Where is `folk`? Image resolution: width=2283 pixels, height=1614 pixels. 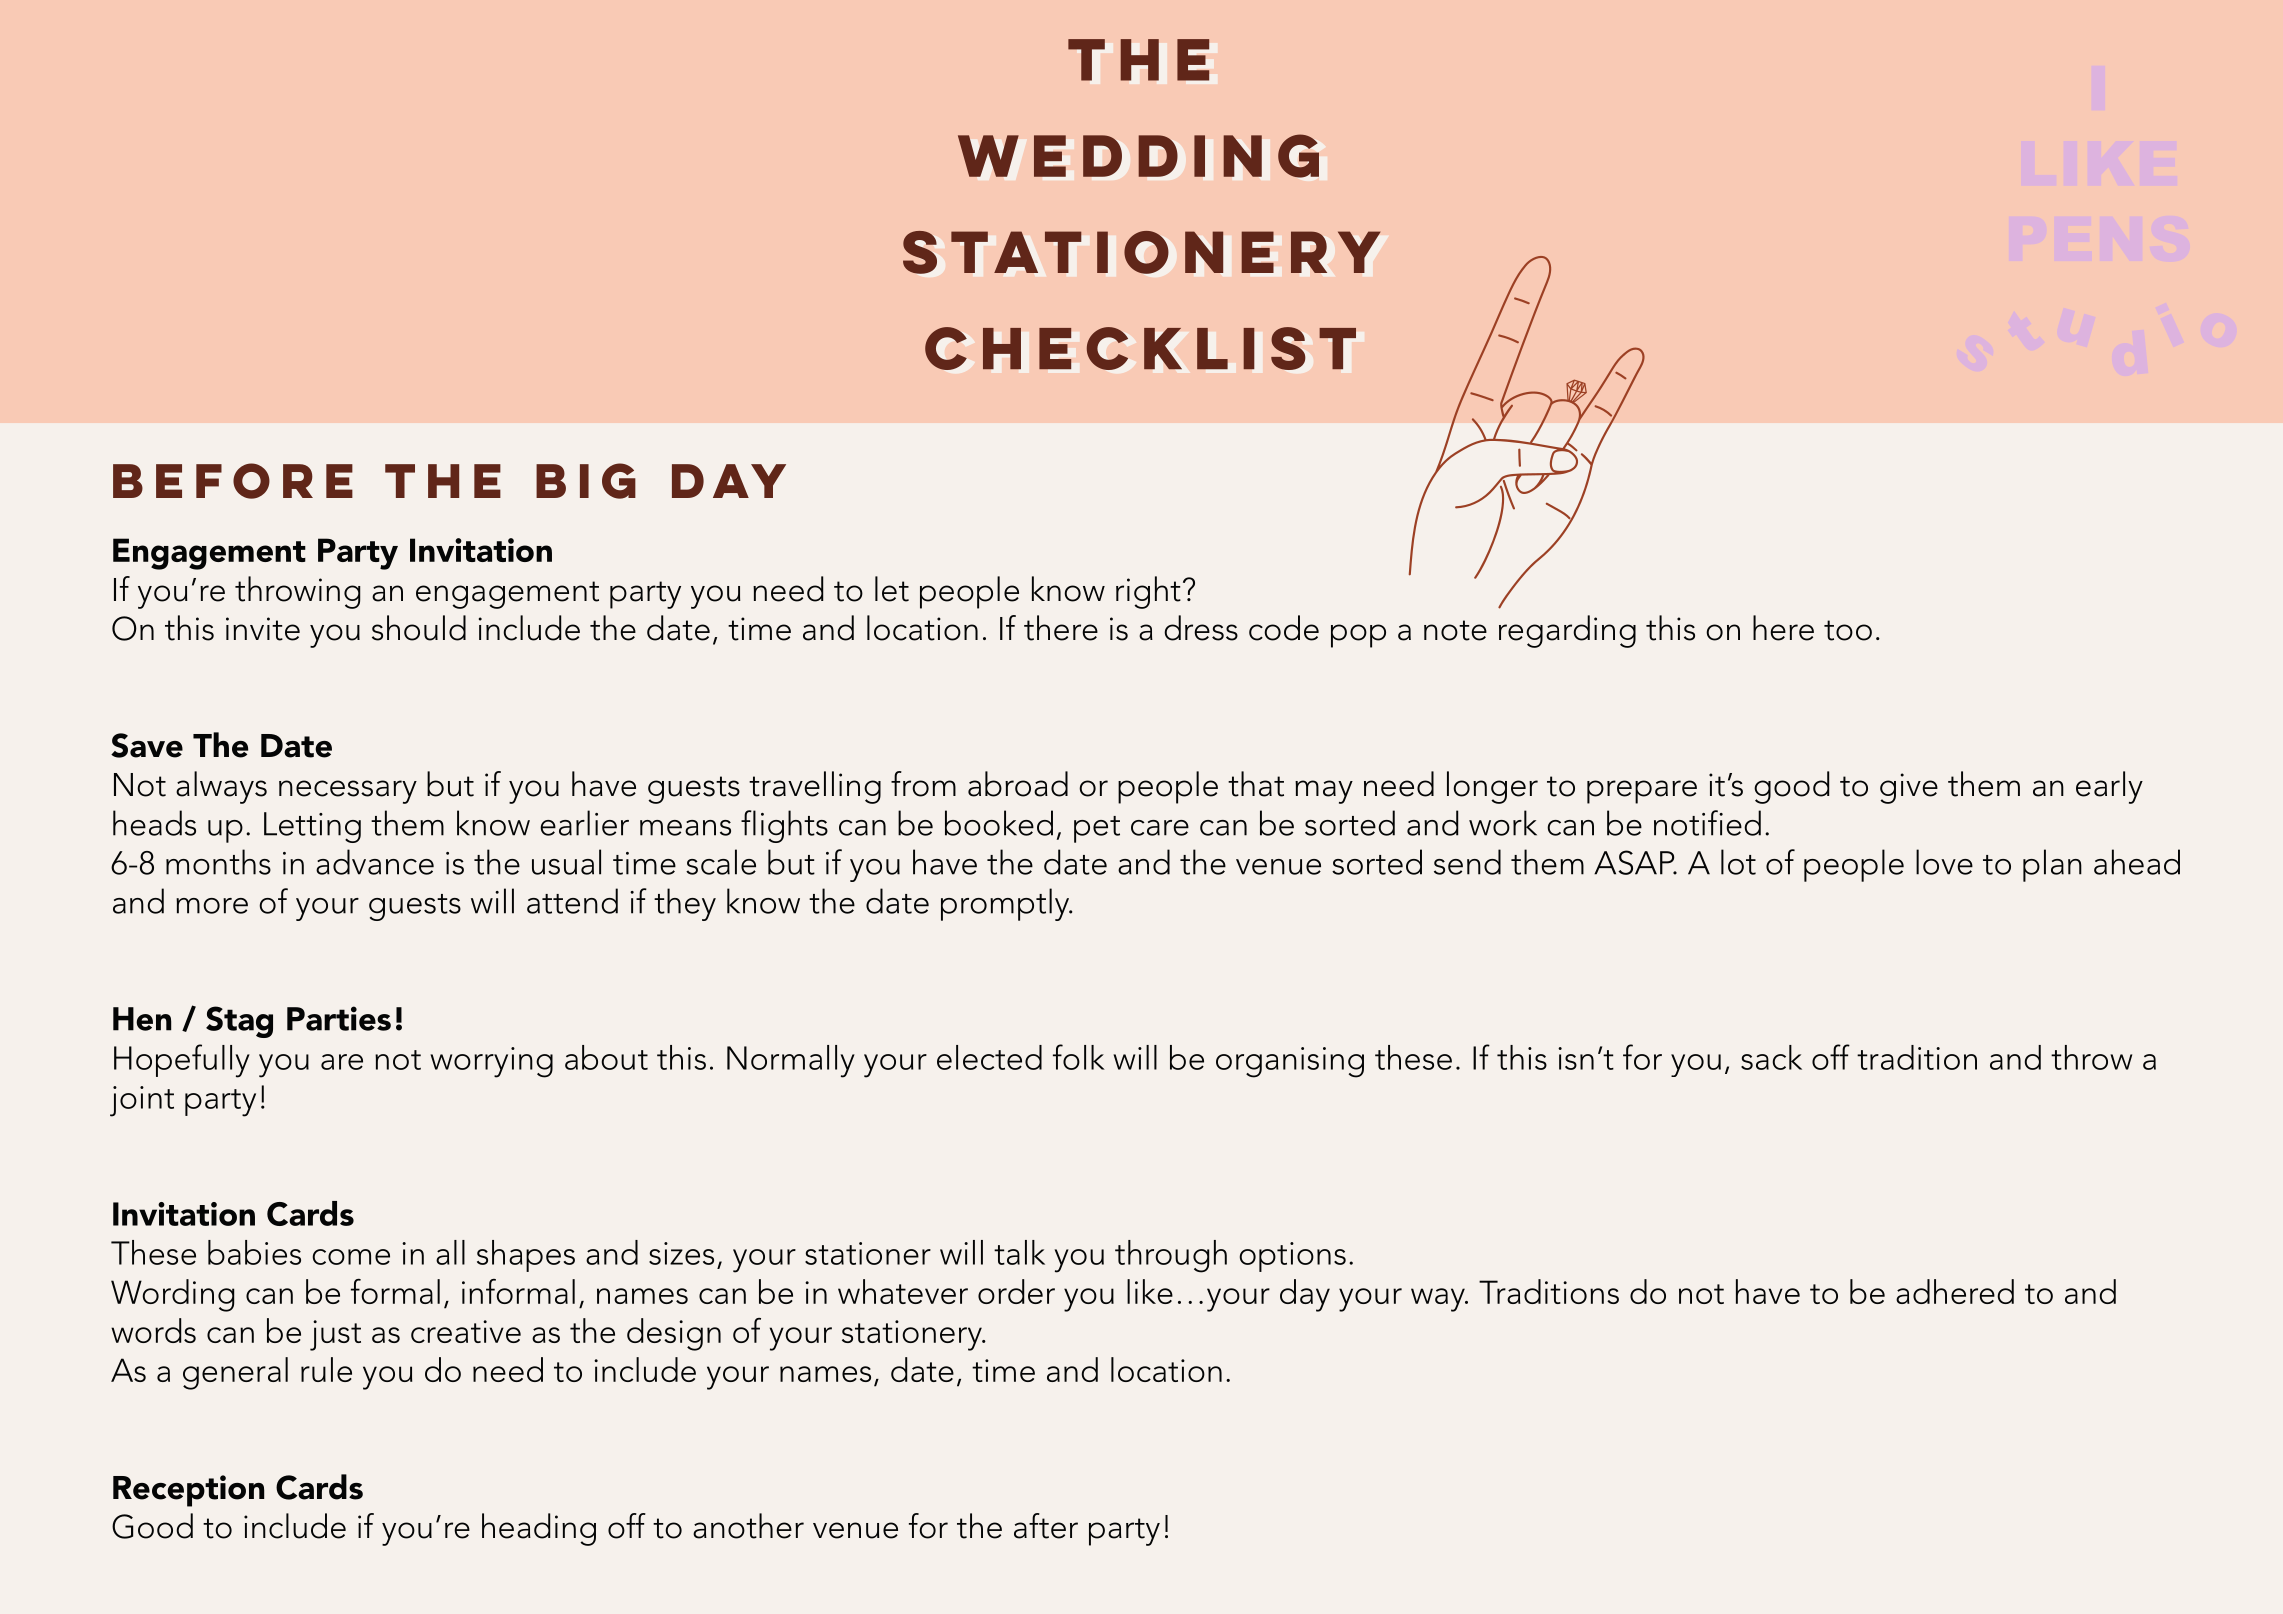
folk is located at coordinates (1079, 1057).
